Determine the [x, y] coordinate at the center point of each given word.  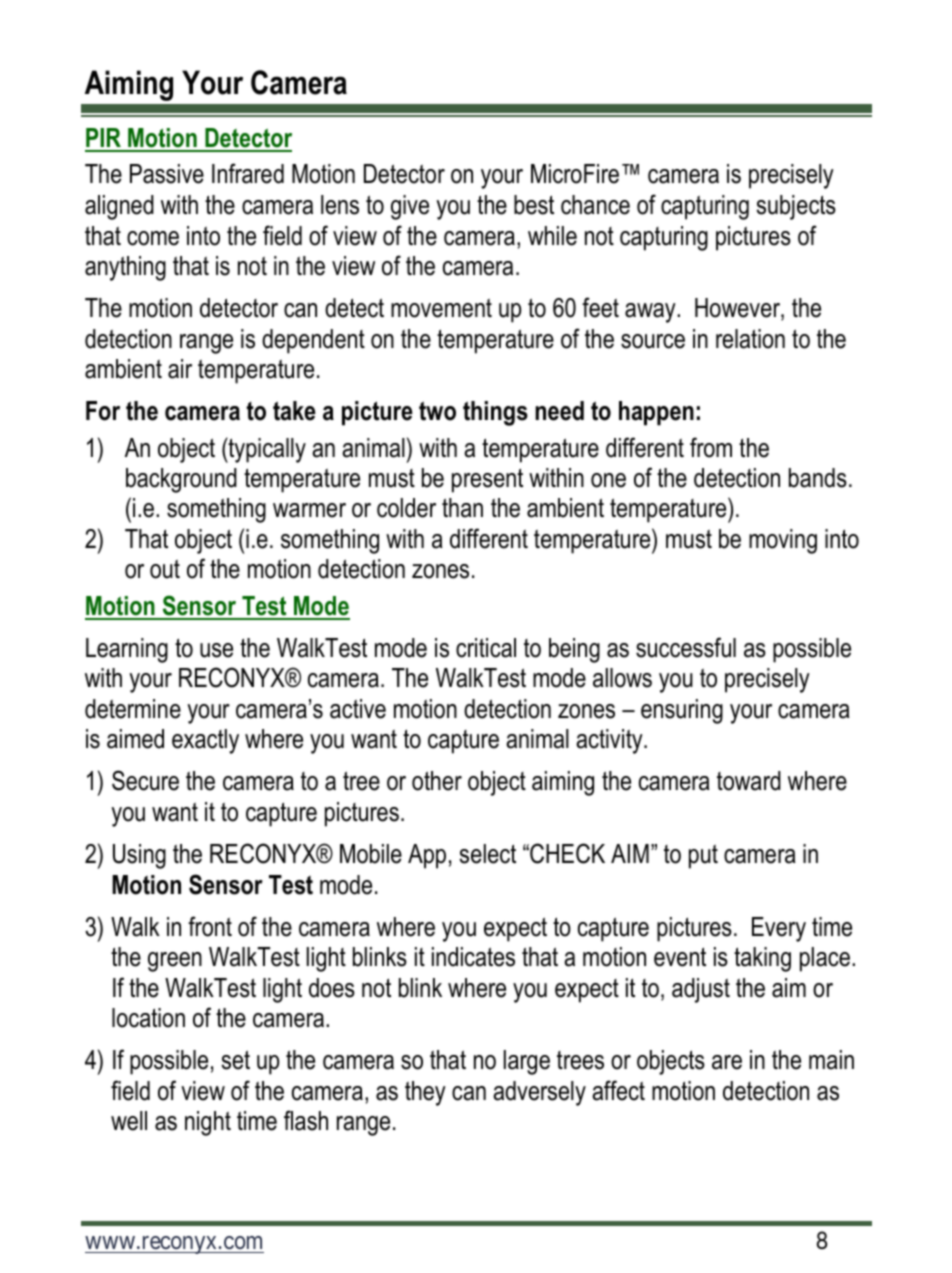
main [831, 1060]
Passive [167, 174]
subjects [796, 207]
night [208, 1123]
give [410, 207]
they [425, 1093]
